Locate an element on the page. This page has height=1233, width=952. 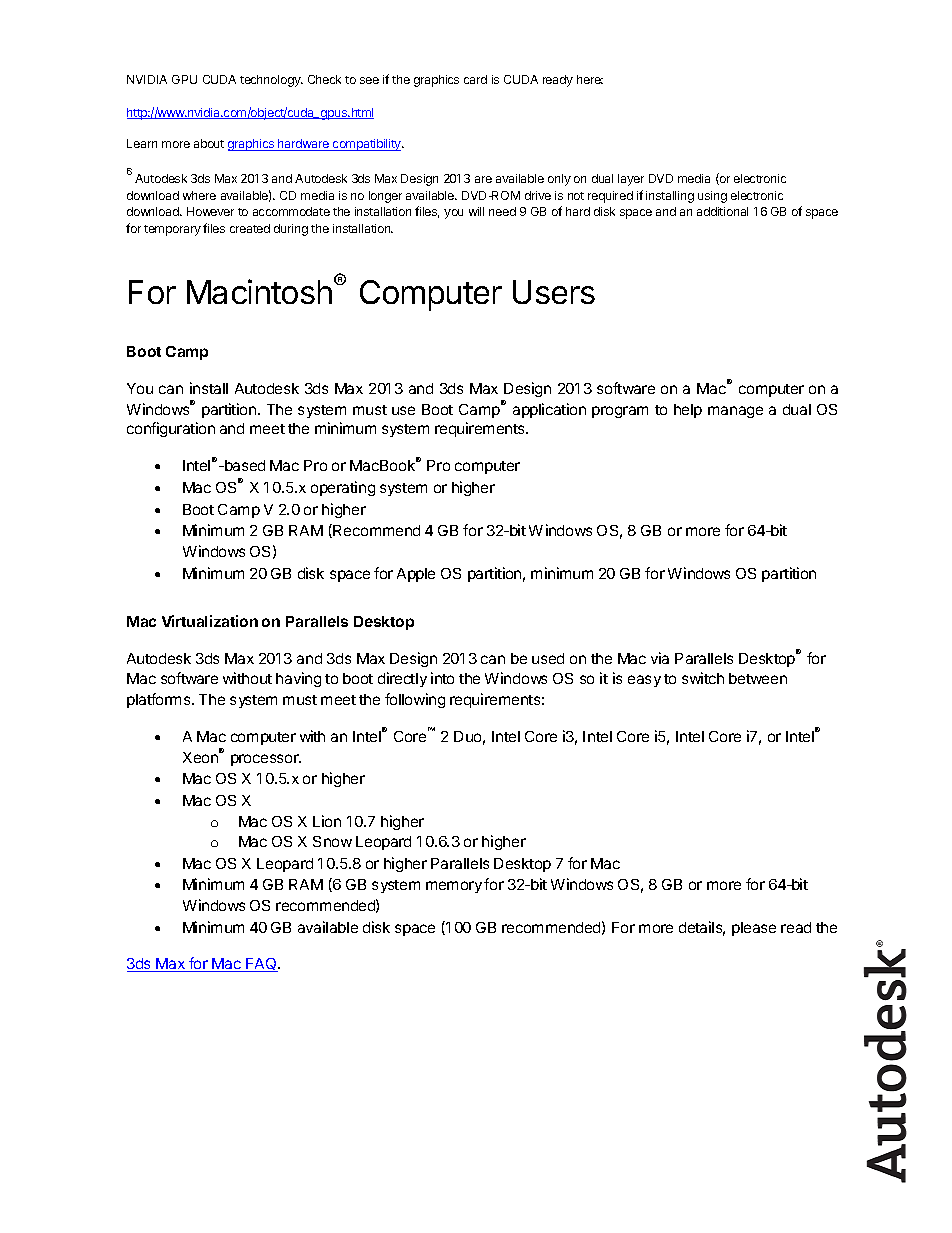
directly is located at coordinates (402, 679).
